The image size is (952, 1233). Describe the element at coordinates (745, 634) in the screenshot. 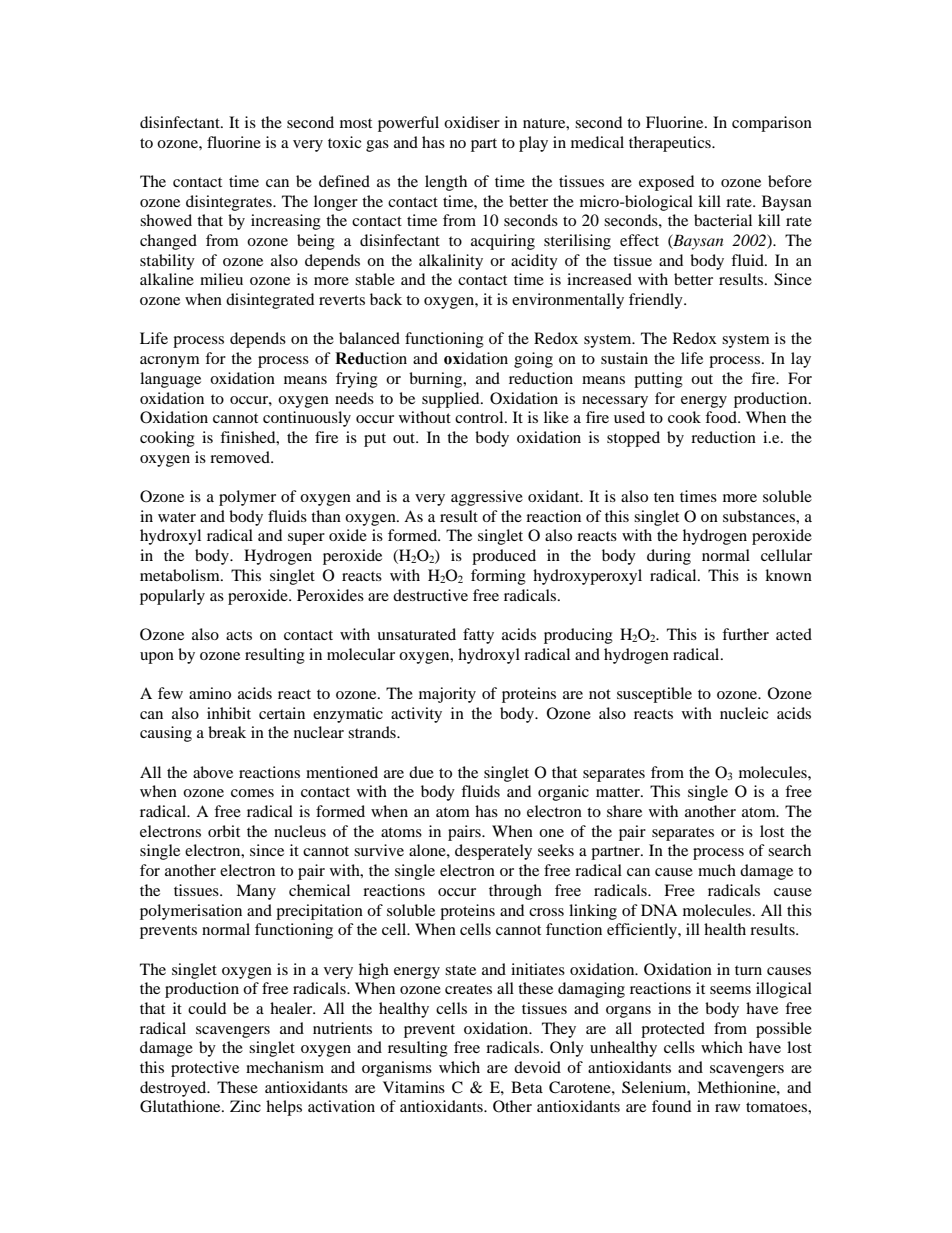

I see `further` at that location.
